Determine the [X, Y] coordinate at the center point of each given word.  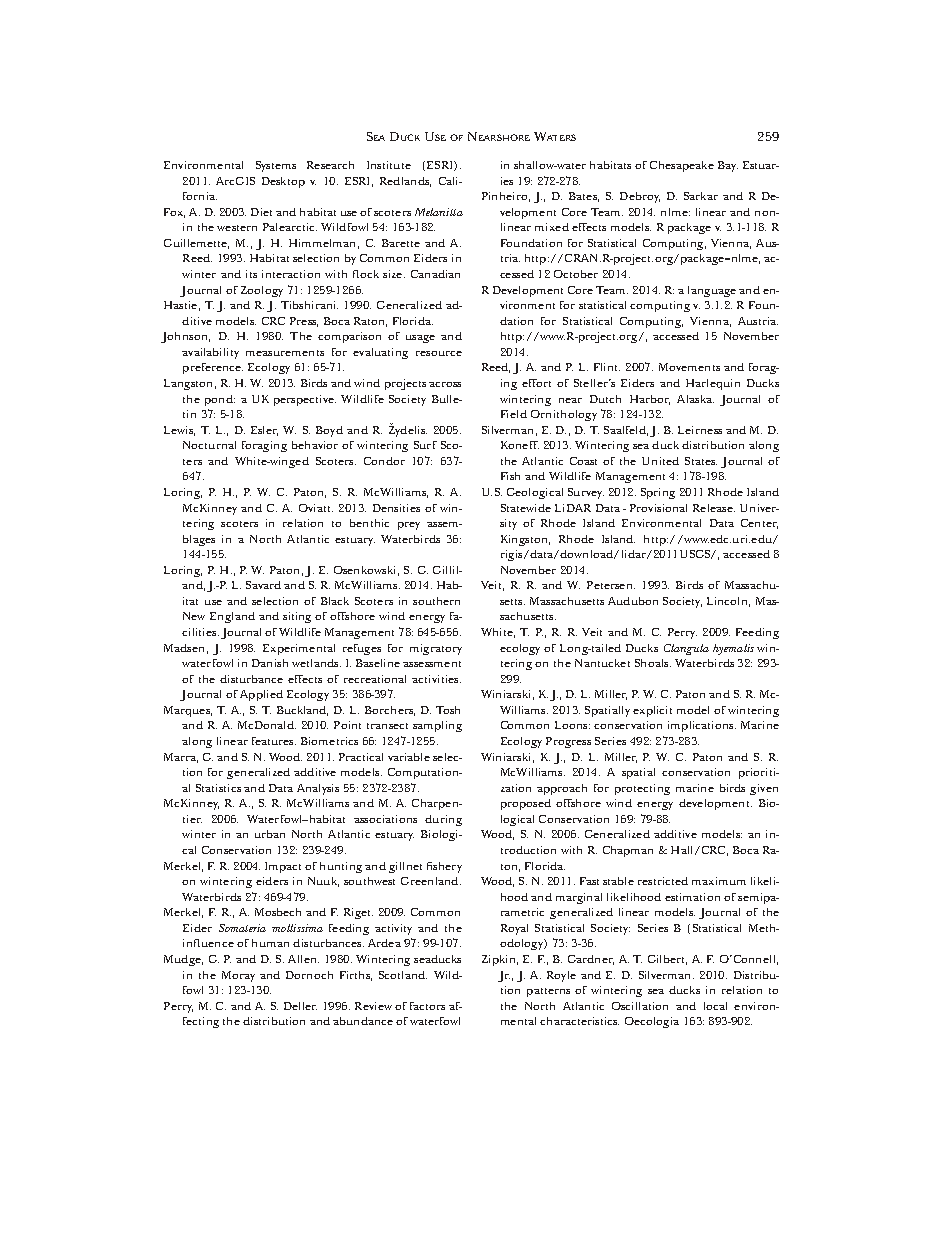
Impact [283, 867]
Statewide [526, 508]
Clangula [686, 649]
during [443, 820]
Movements [689, 367]
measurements [285, 353]
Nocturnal [209, 445]
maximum [719, 881]
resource [439, 353]
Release [714, 508]
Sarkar [701, 196]
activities [436, 679]
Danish [270, 663]
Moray [238, 976]
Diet [261, 212]
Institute [389, 165]
